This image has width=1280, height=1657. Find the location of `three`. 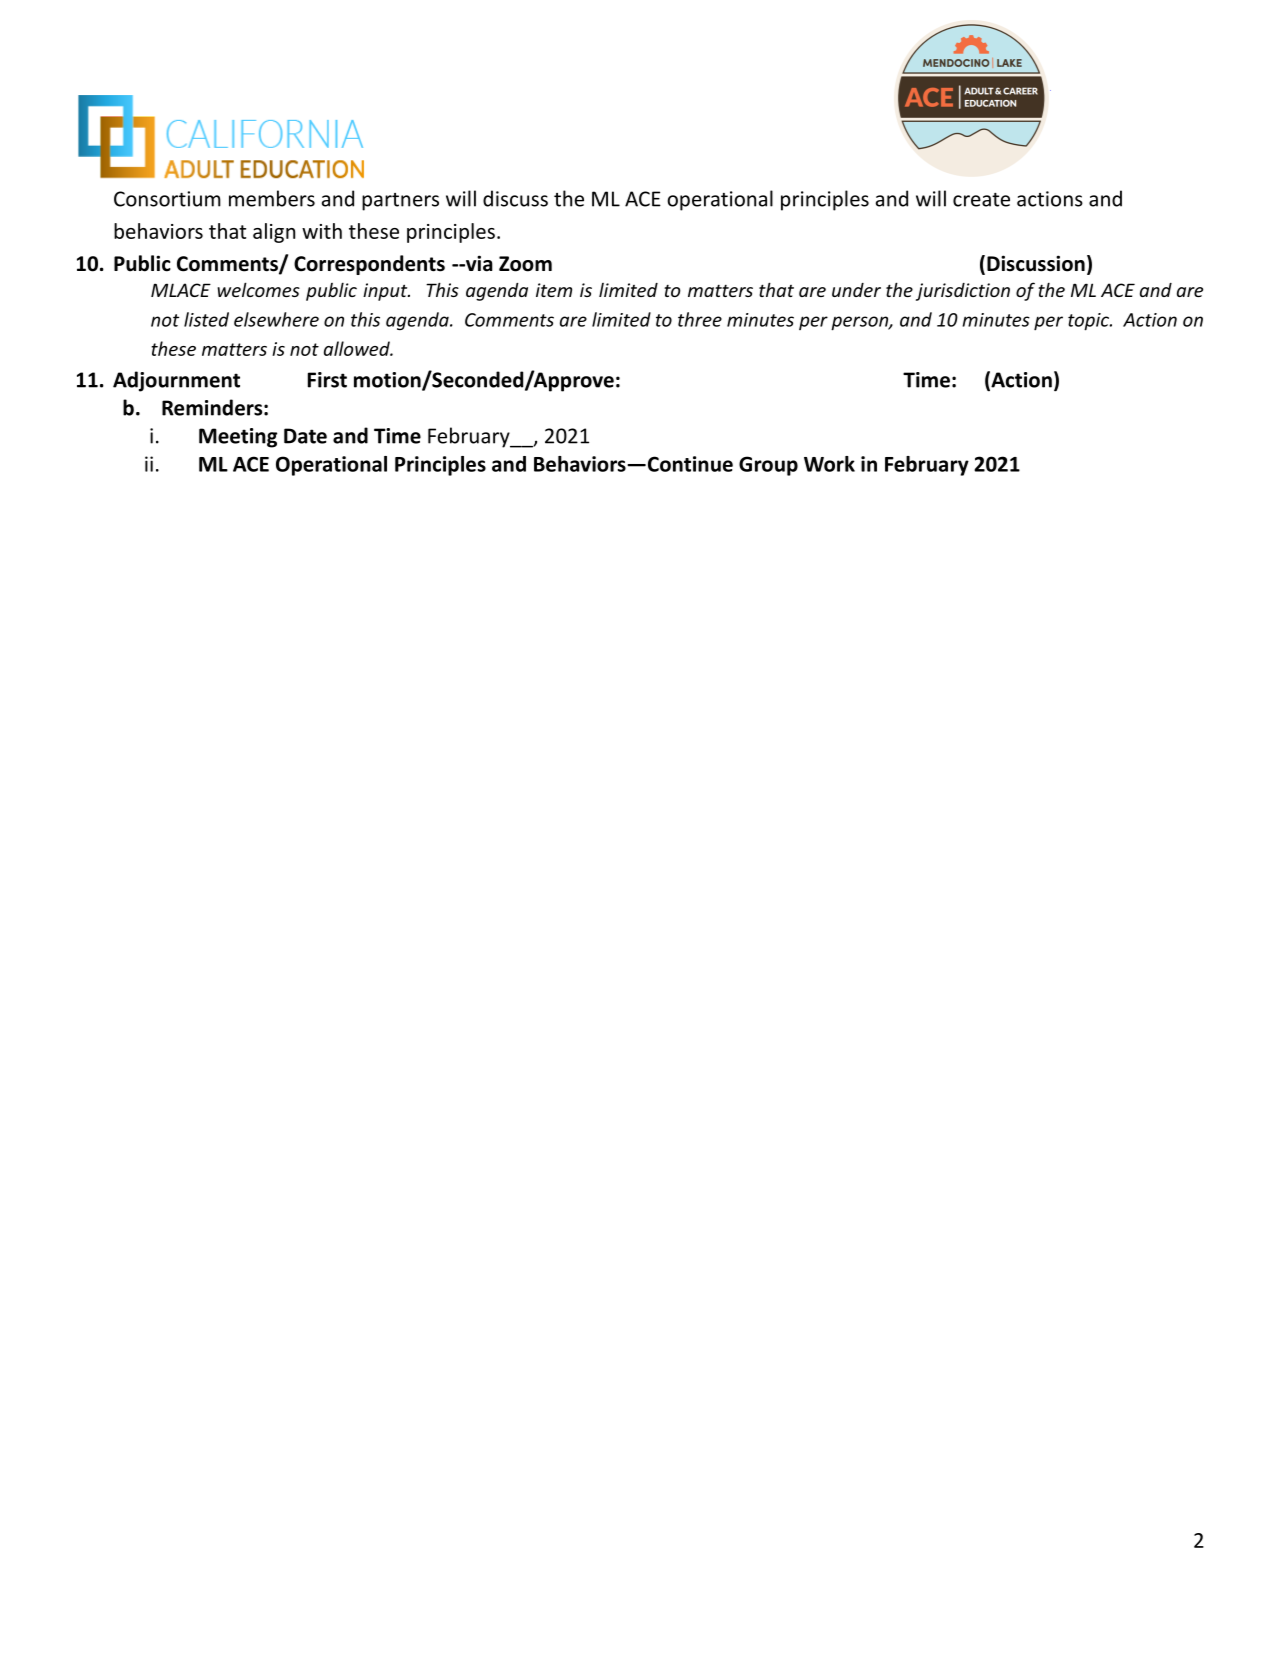

three is located at coordinates (700, 319).
